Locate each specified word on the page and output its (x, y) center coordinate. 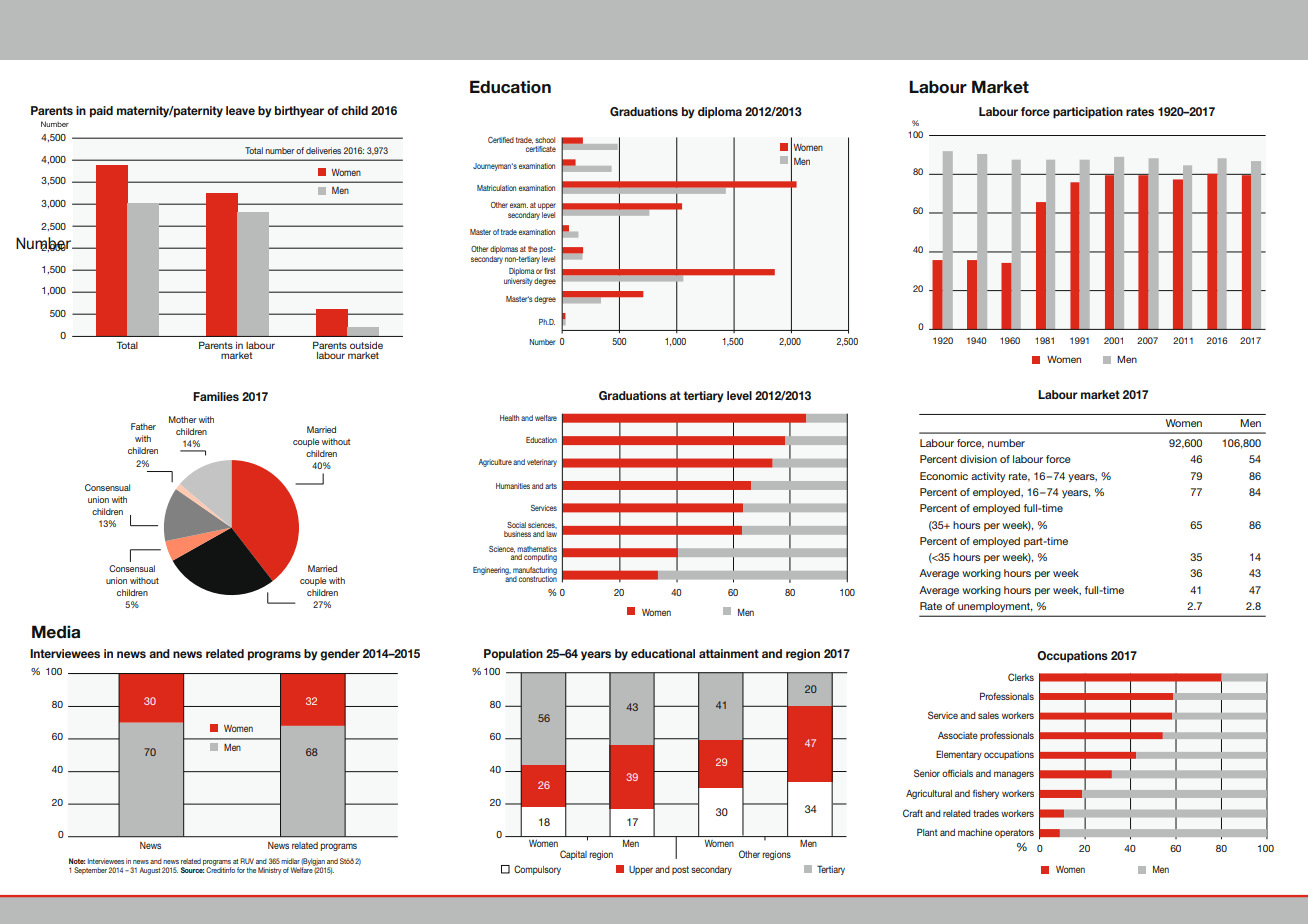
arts (551, 486)
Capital (573, 855)
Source (193, 869)
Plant (927, 832)
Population (513, 655)
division (978, 459)
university (518, 280)
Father (143, 426)
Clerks (1021, 677)
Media (56, 632)
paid (101, 112)
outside (366, 345)
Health (509, 418)
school (545, 140)
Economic (944, 476)
